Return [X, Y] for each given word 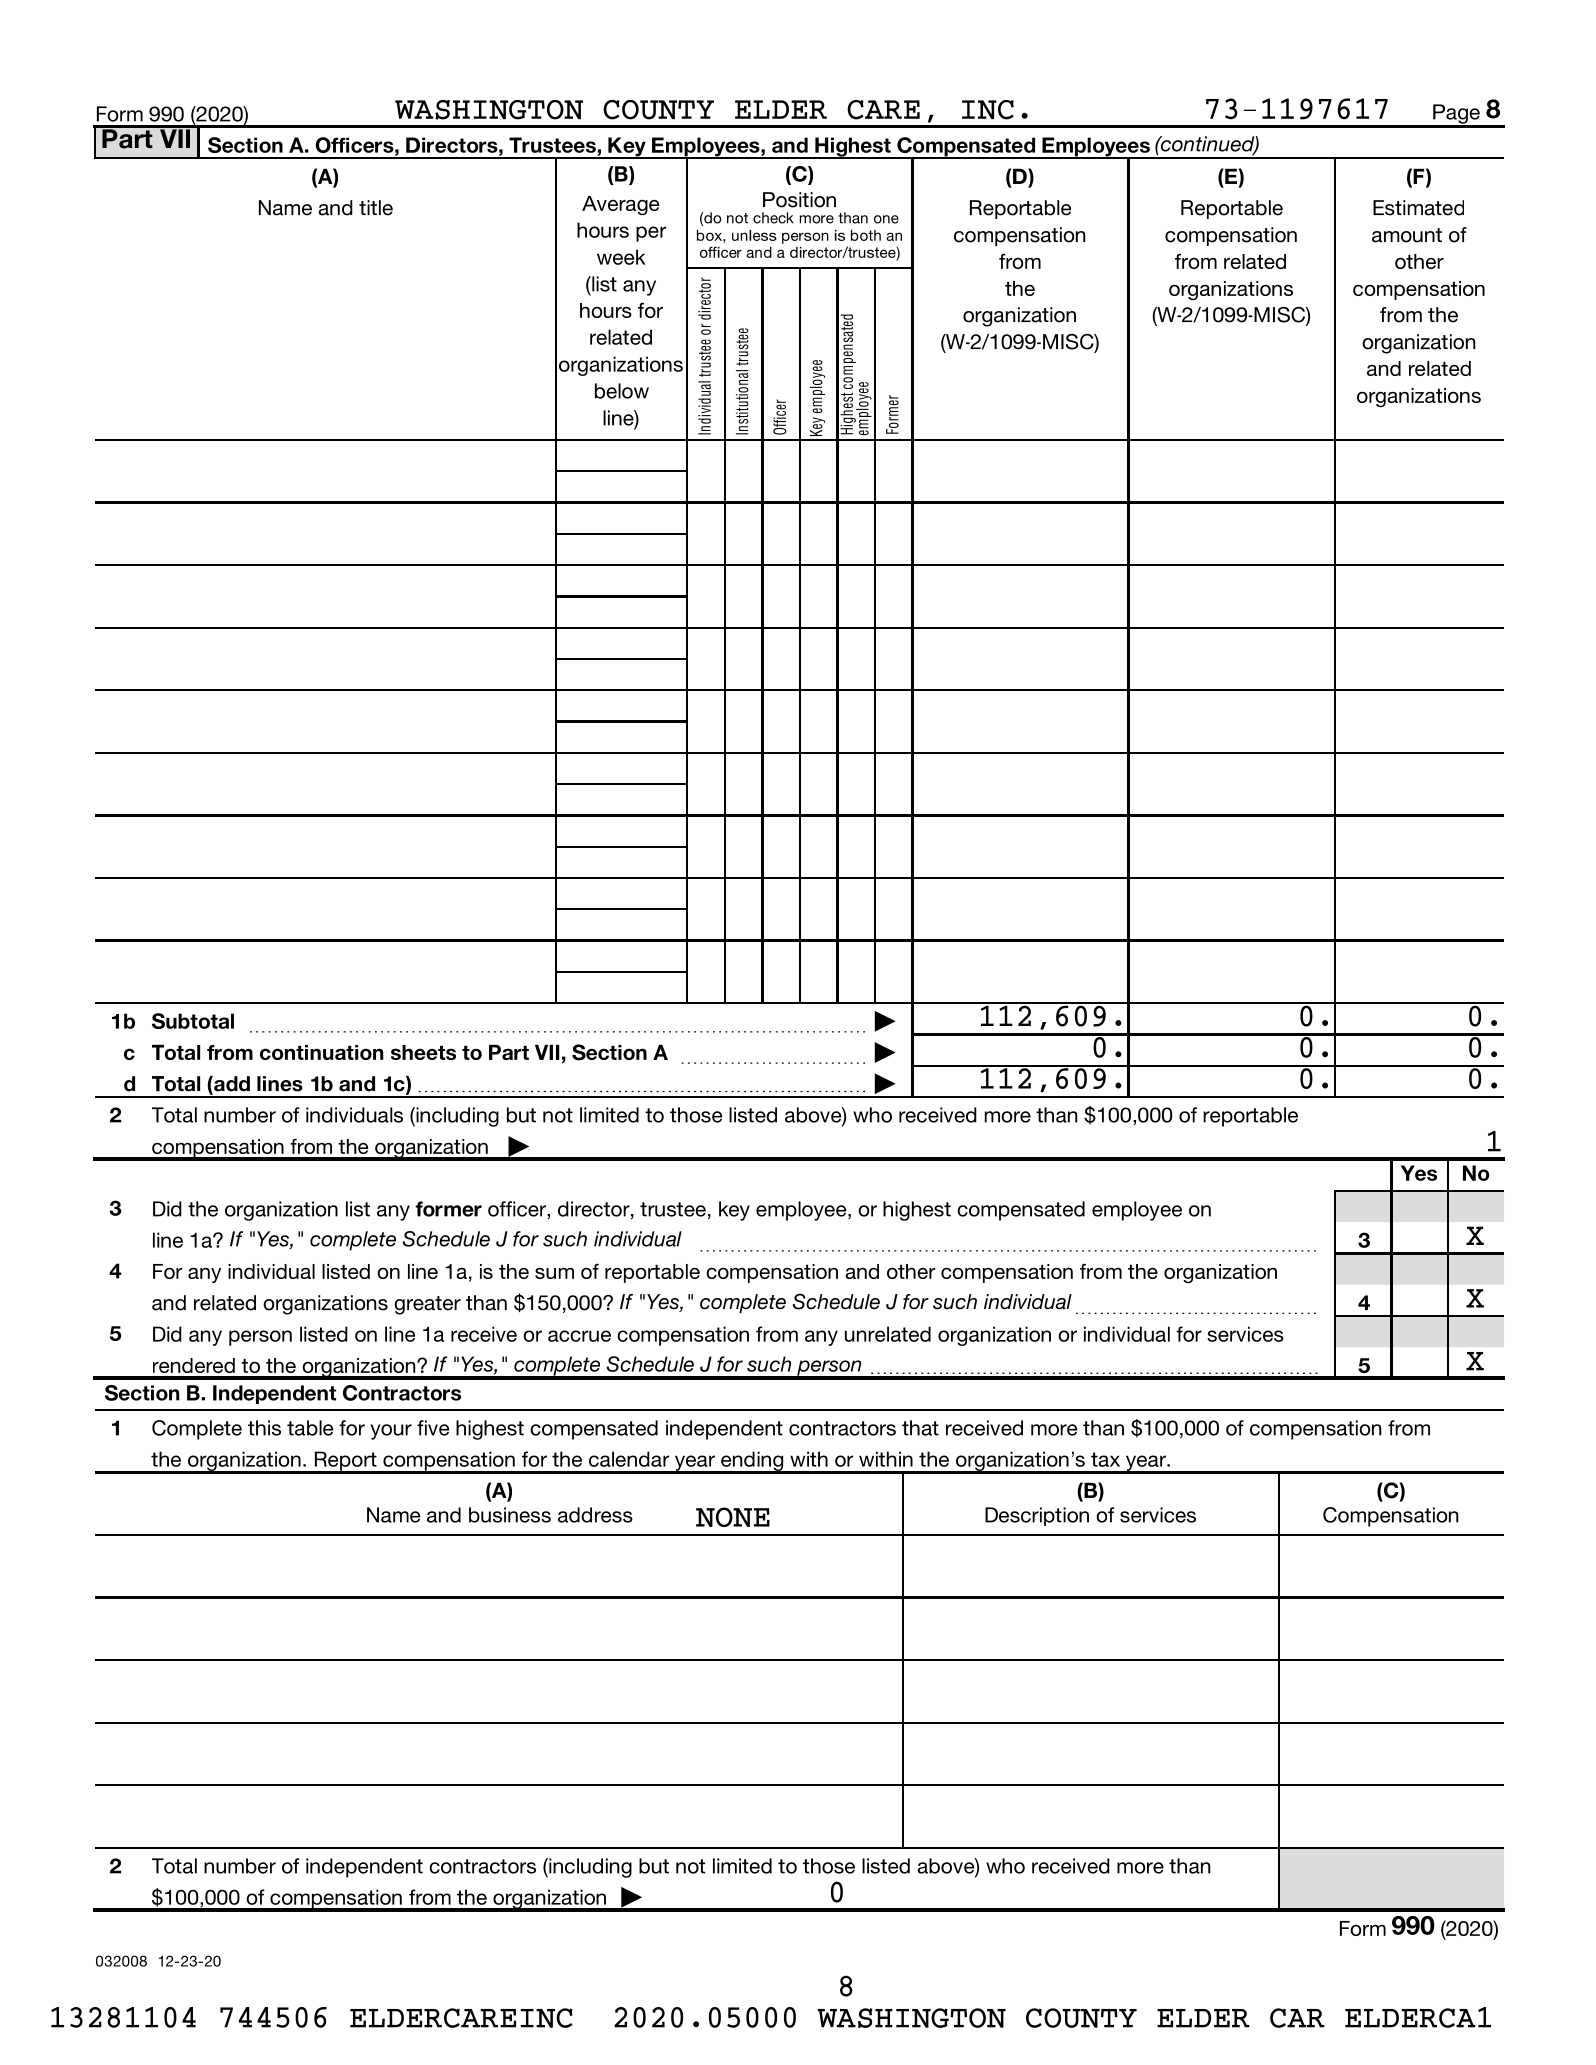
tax [1105, 1459]
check [773, 218]
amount [1407, 235]
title [376, 208]
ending [752, 1462]
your [391, 1432]
